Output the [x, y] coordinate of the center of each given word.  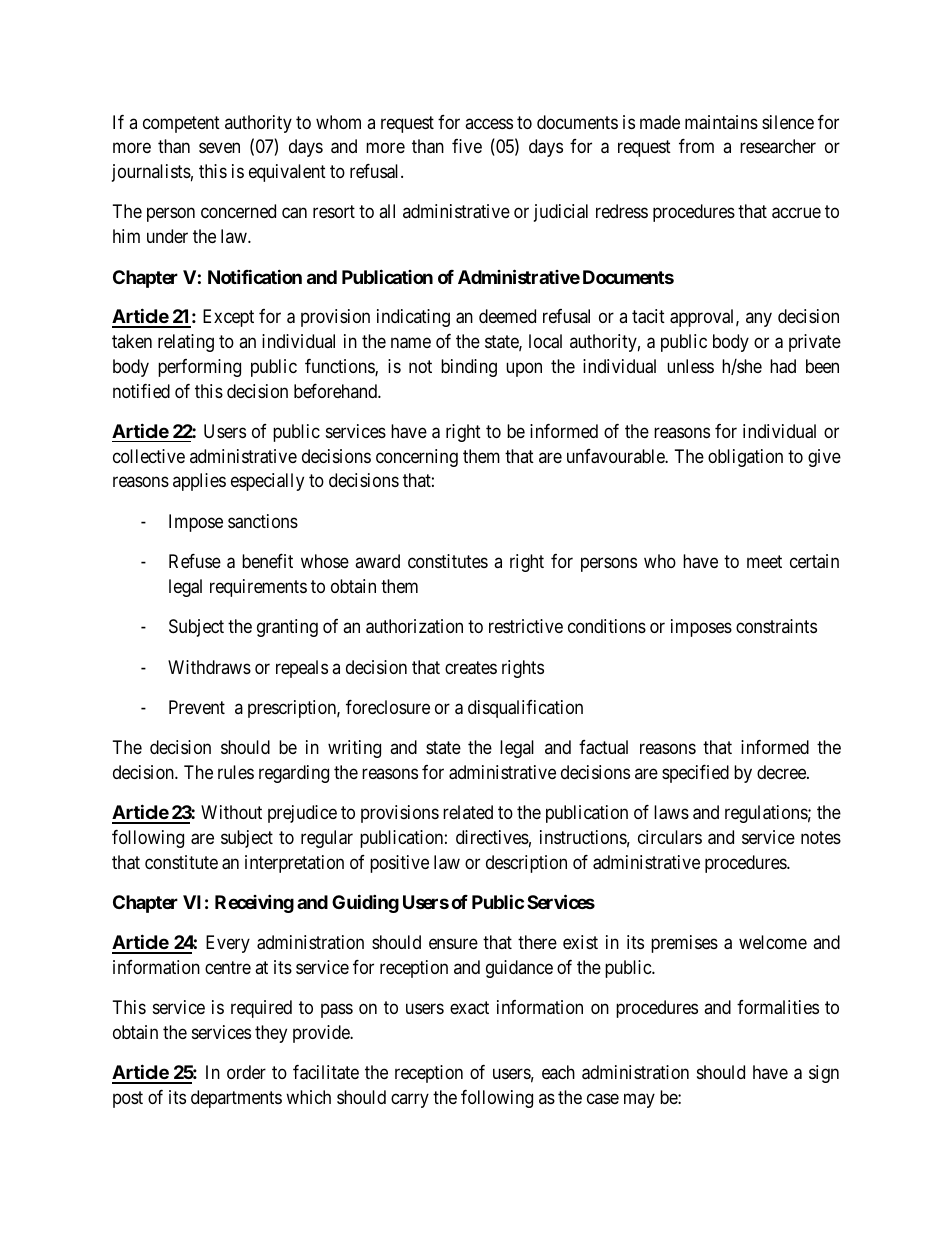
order [246, 1072]
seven [219, 148]
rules [236, 772]
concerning [417, 458]
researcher [778, 146]
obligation [745, 458]
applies [199, 482]
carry [410, 1100]
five [467, 146]
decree [782, 772]
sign [824, 1074]
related [468, 812]
